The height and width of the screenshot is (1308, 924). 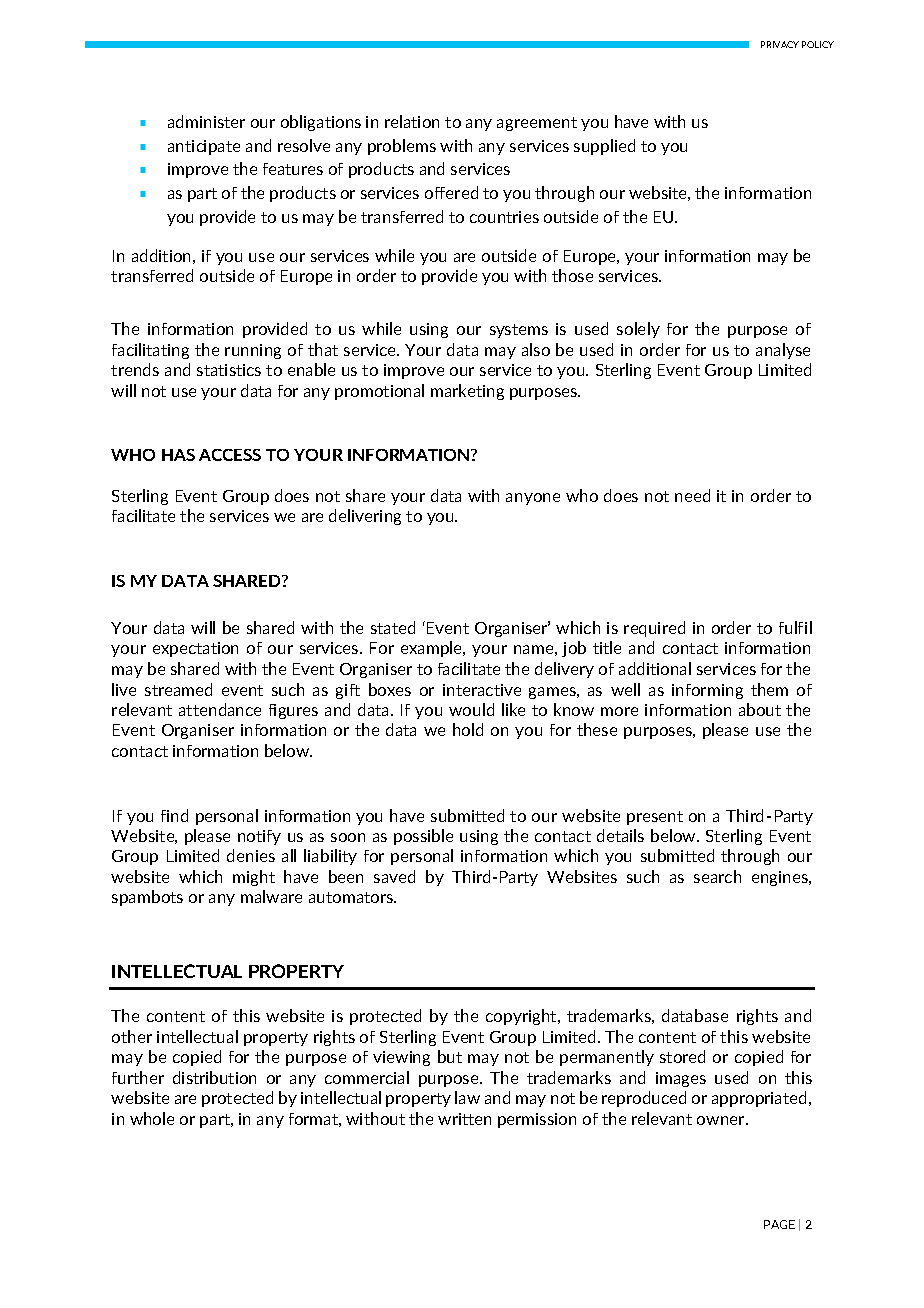 What do you see at coordinates (412, 121) in the screenshot?
I see `relation` at bounding box center [412, 121].
